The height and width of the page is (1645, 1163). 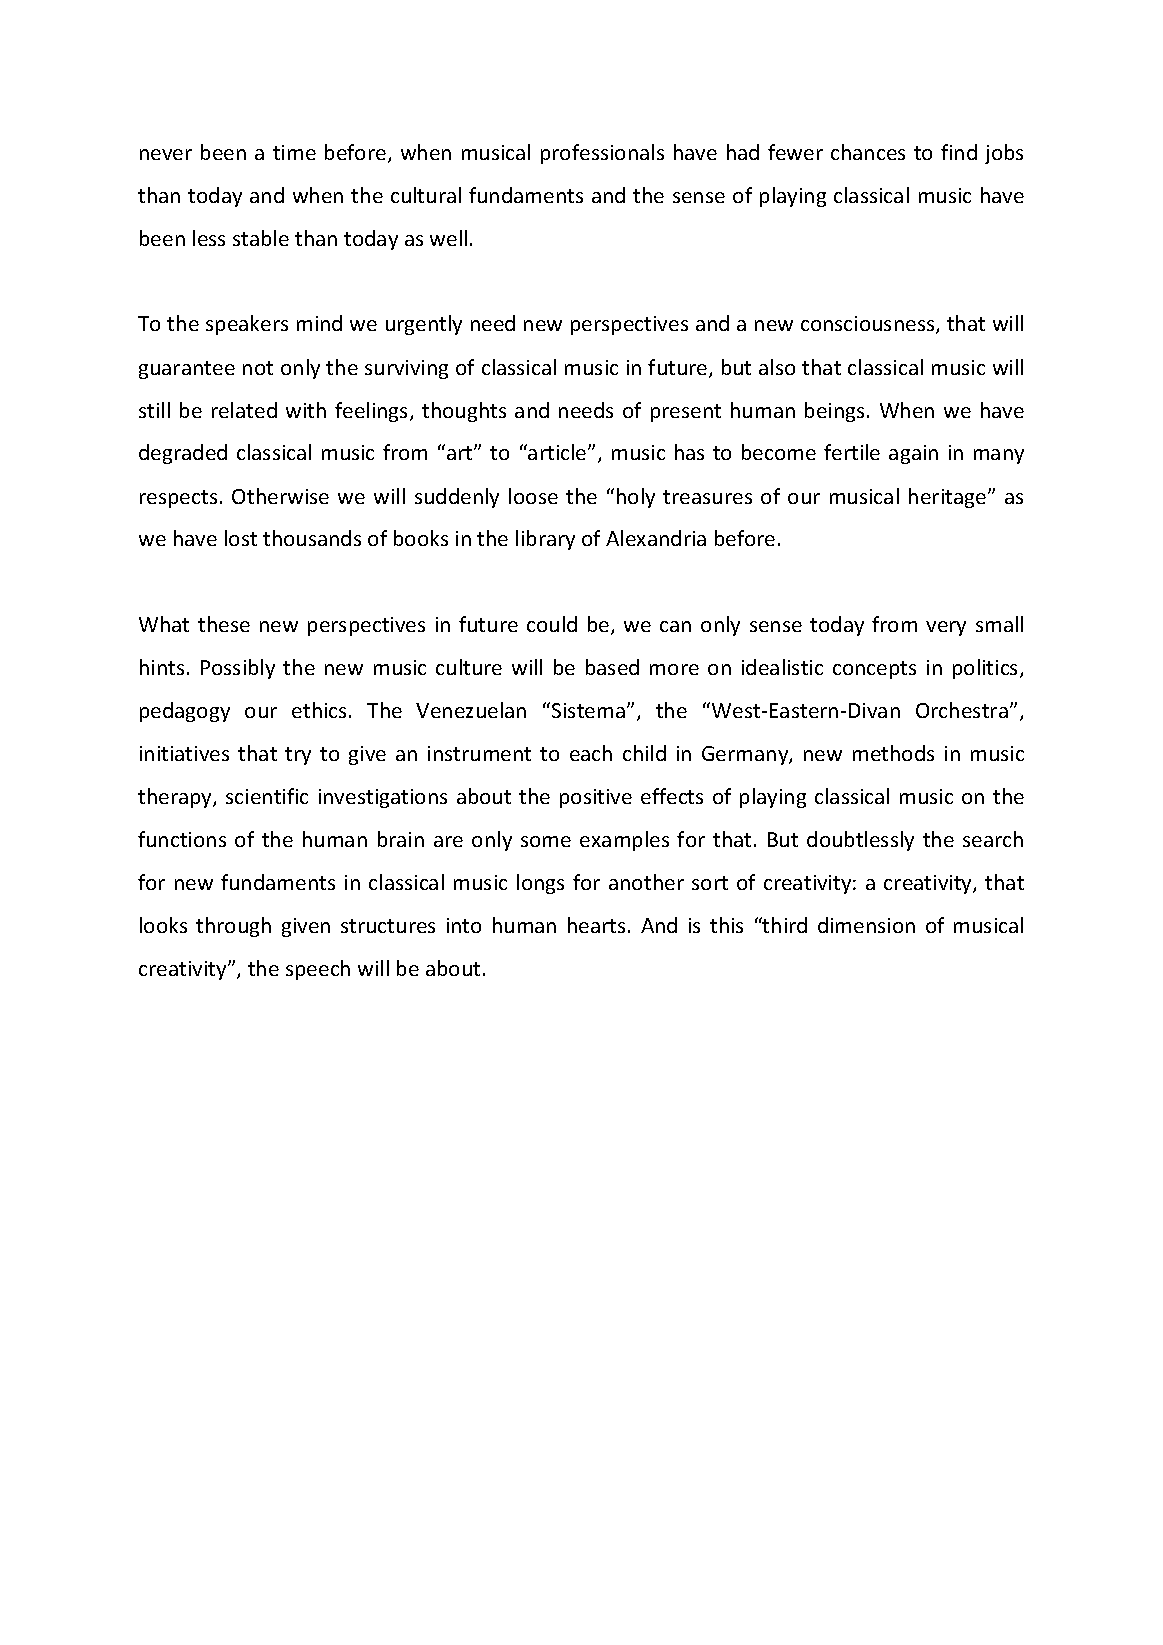 I want to click on methods, so click(x=893, y=753).
